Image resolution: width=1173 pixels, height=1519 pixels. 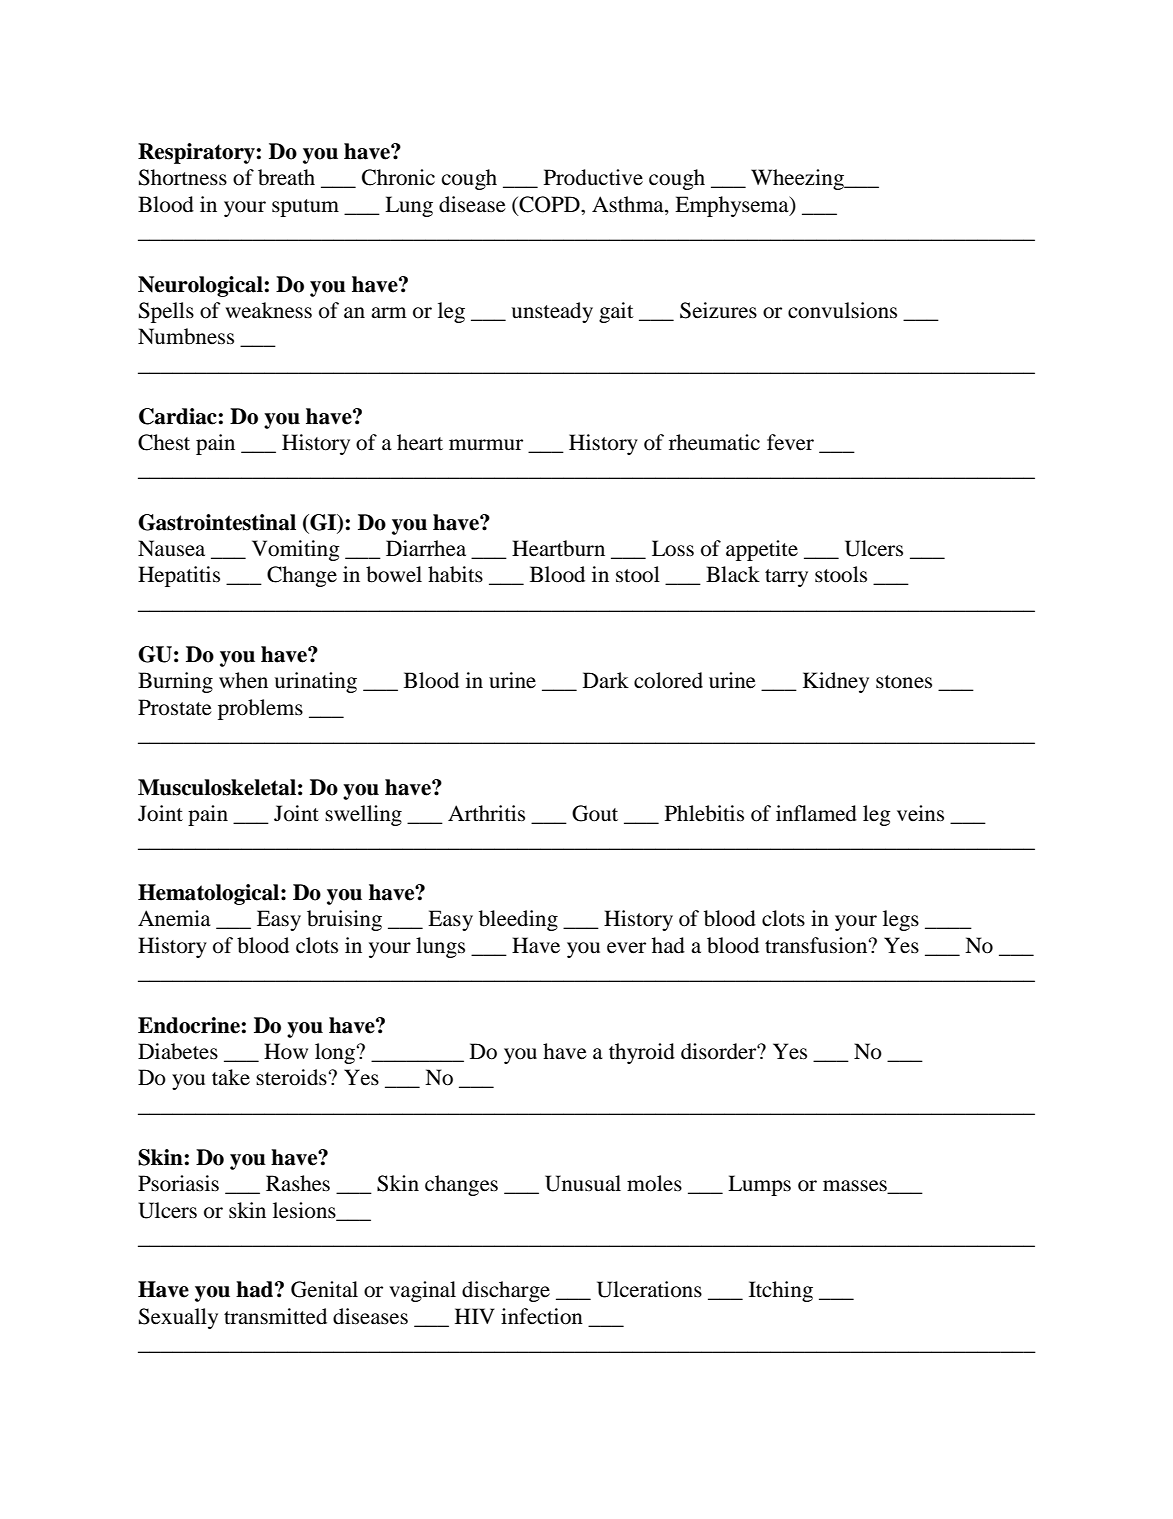 What do you see at coordinates (606, 680) in the document?
I see `Dark` at bounding box center [606, 680].
